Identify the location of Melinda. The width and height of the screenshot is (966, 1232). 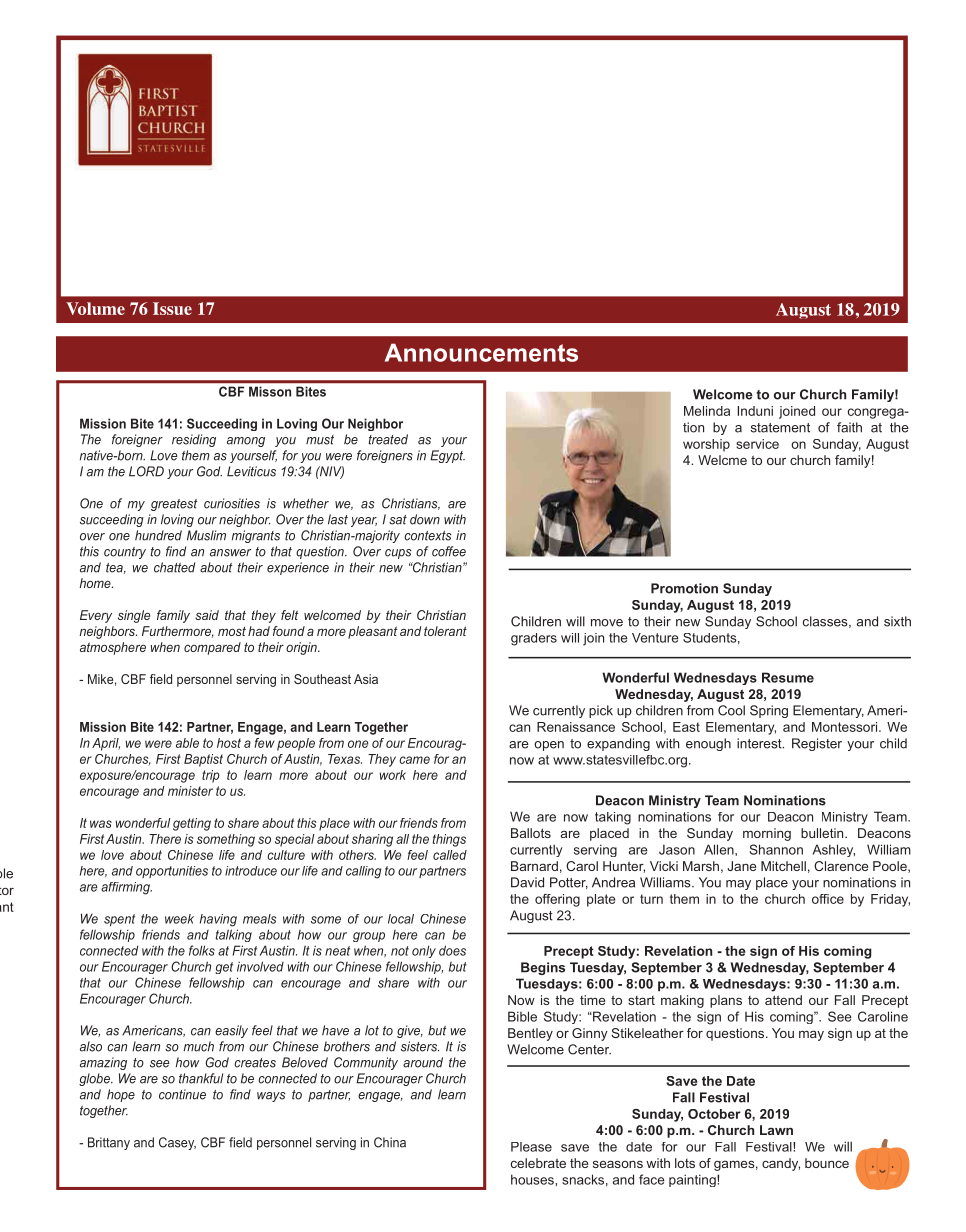
(707, 411).
